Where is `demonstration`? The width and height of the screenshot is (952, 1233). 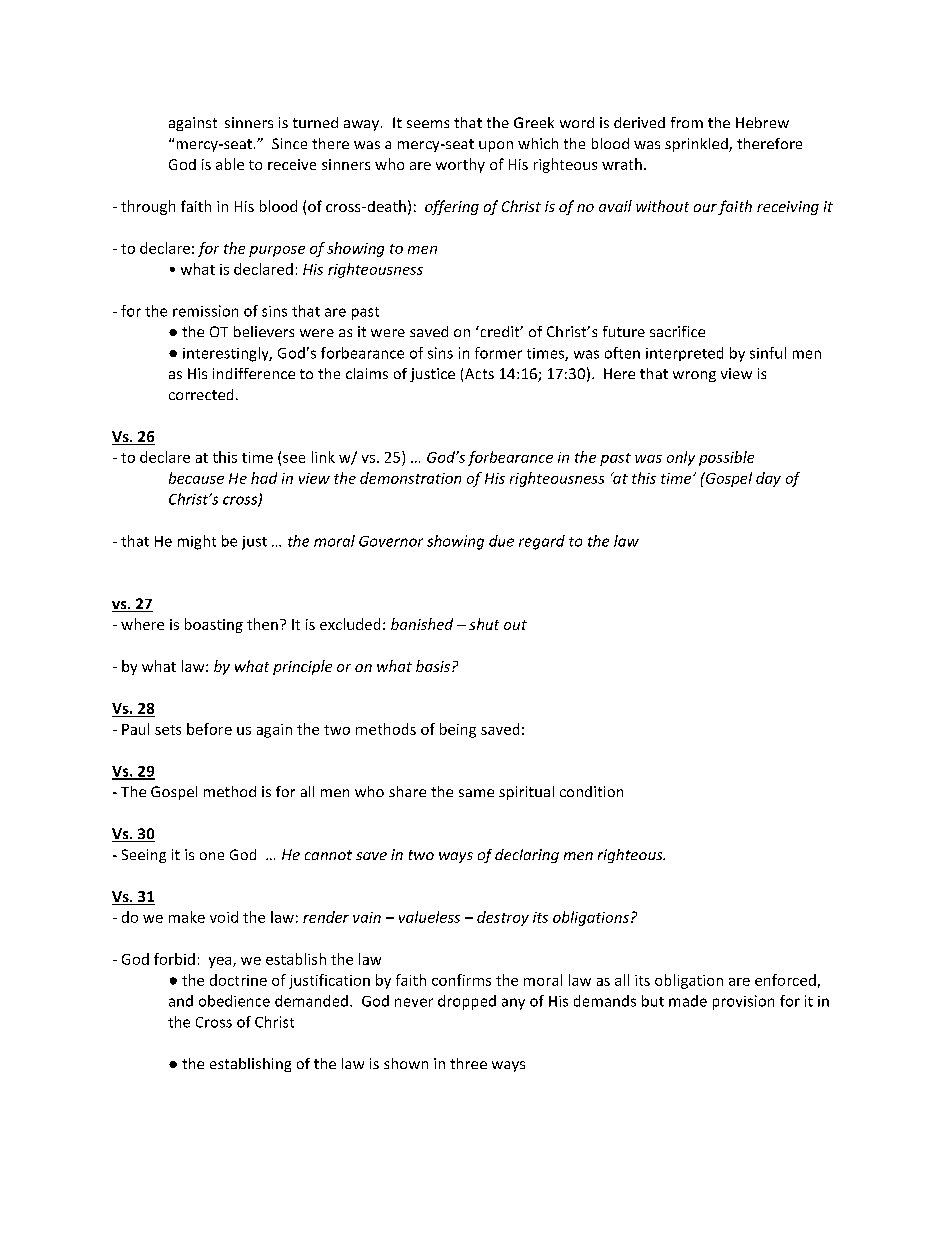 demonstration is located at coordinates (410, 478).
